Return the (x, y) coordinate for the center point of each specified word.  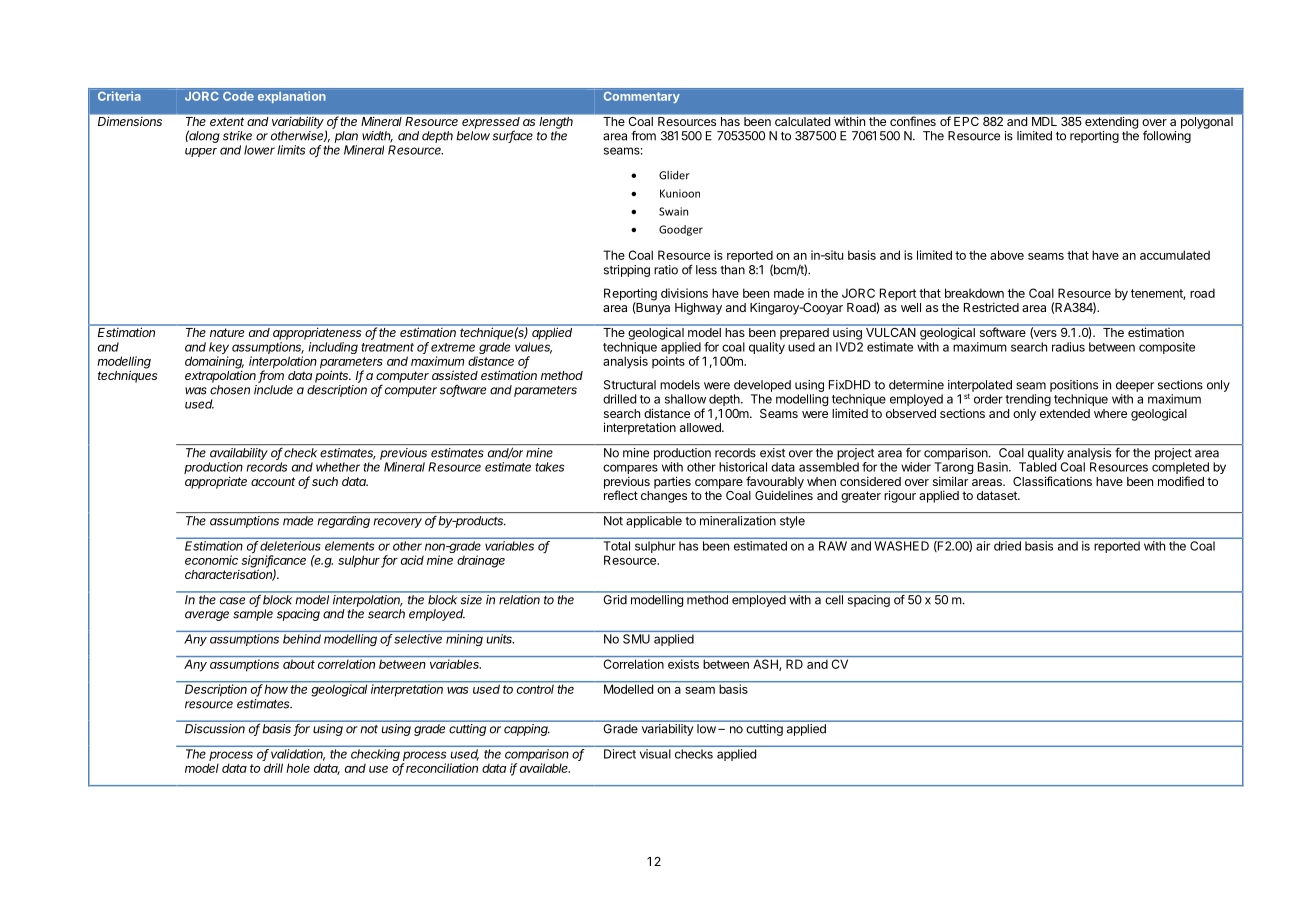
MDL (1044, 121)
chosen (230, 390)
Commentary (642, 97)
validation (298, 755)
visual (655, 754)
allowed (701, 427)
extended (1065, 413)
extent (227, 121)
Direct (620, 754)
